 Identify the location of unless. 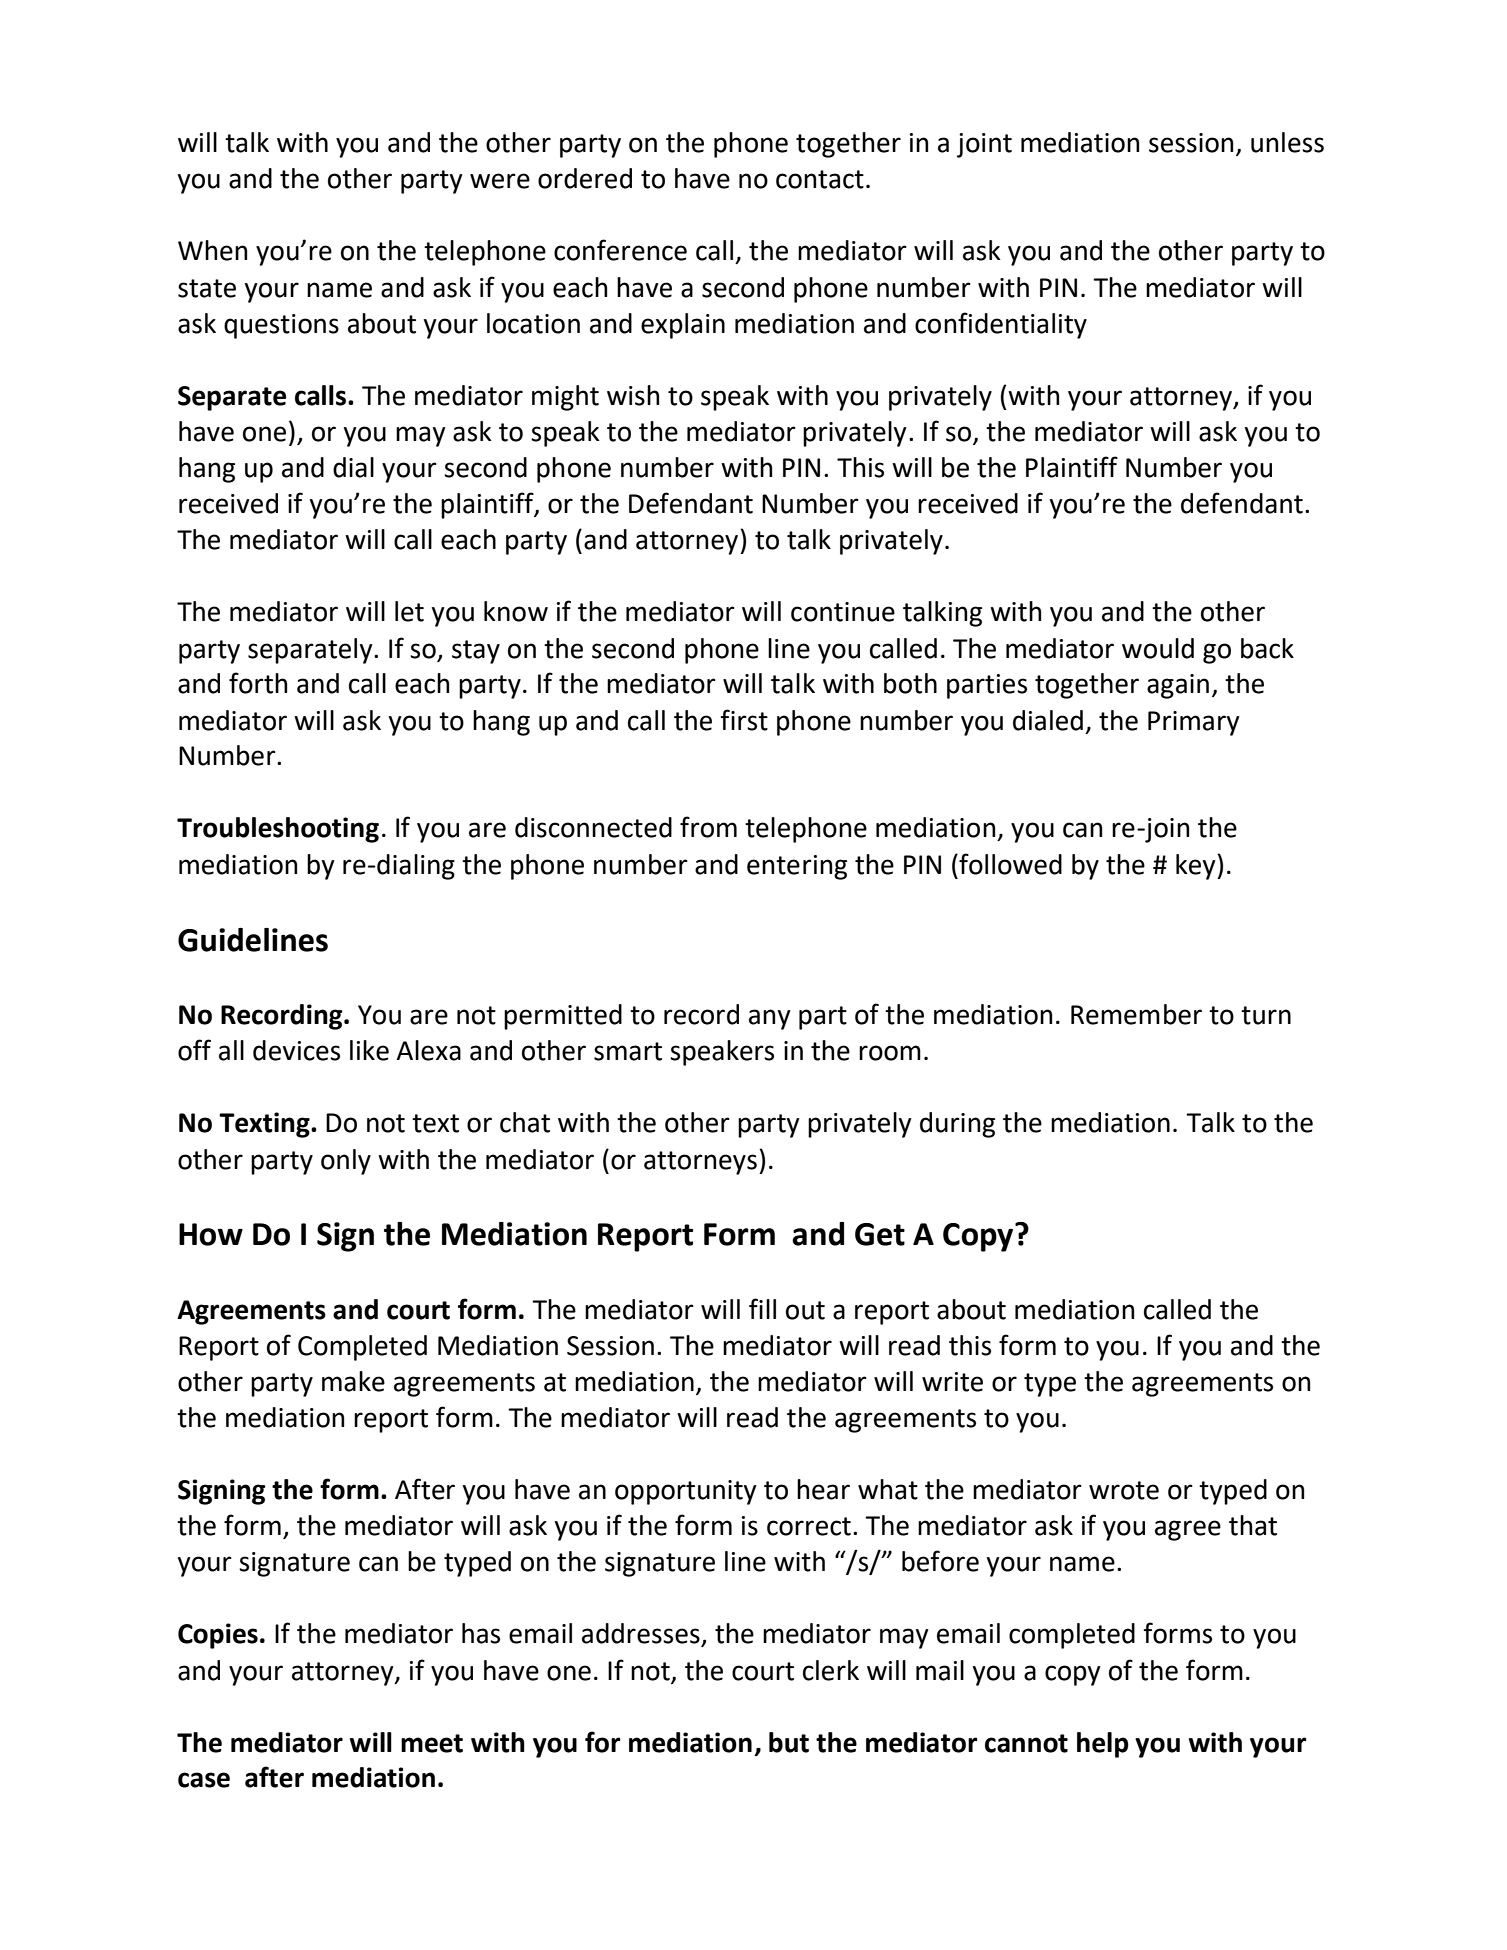
(1287, 142).
